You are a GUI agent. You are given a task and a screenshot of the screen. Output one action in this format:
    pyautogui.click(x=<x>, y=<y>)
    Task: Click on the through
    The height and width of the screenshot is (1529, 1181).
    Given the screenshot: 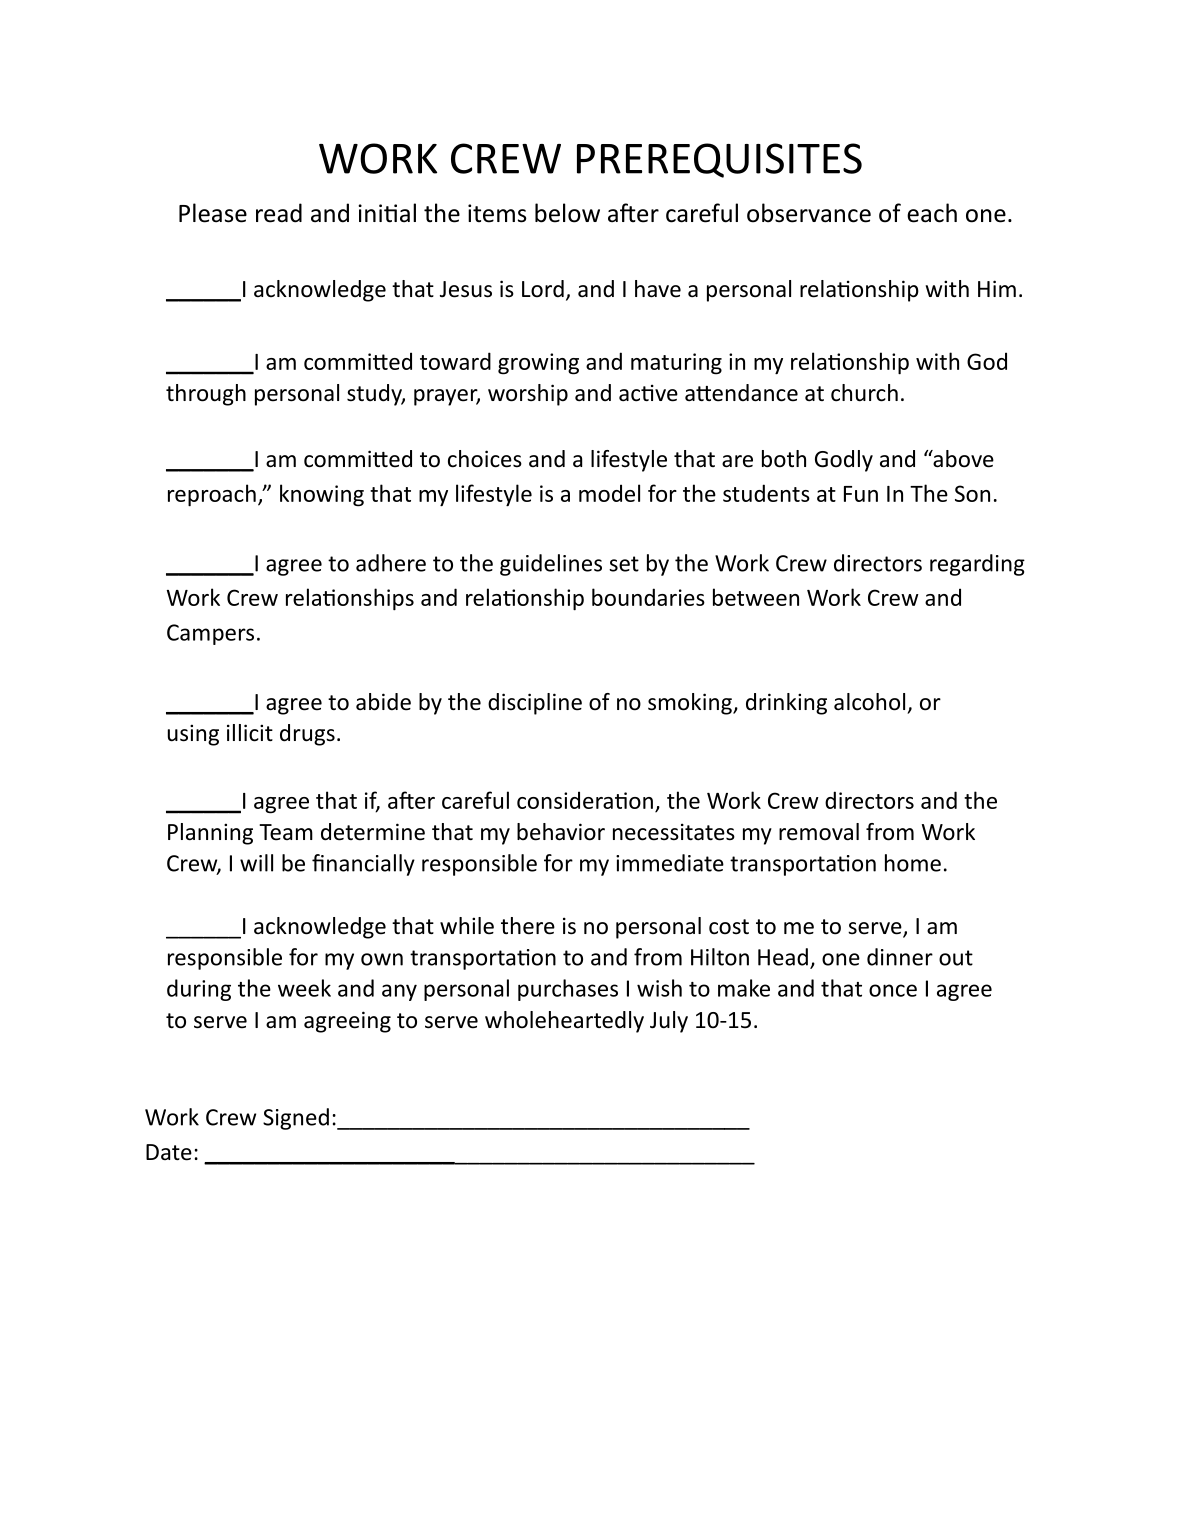 What is the action you would take?
    pyautogui.click(x=206, y=395)
